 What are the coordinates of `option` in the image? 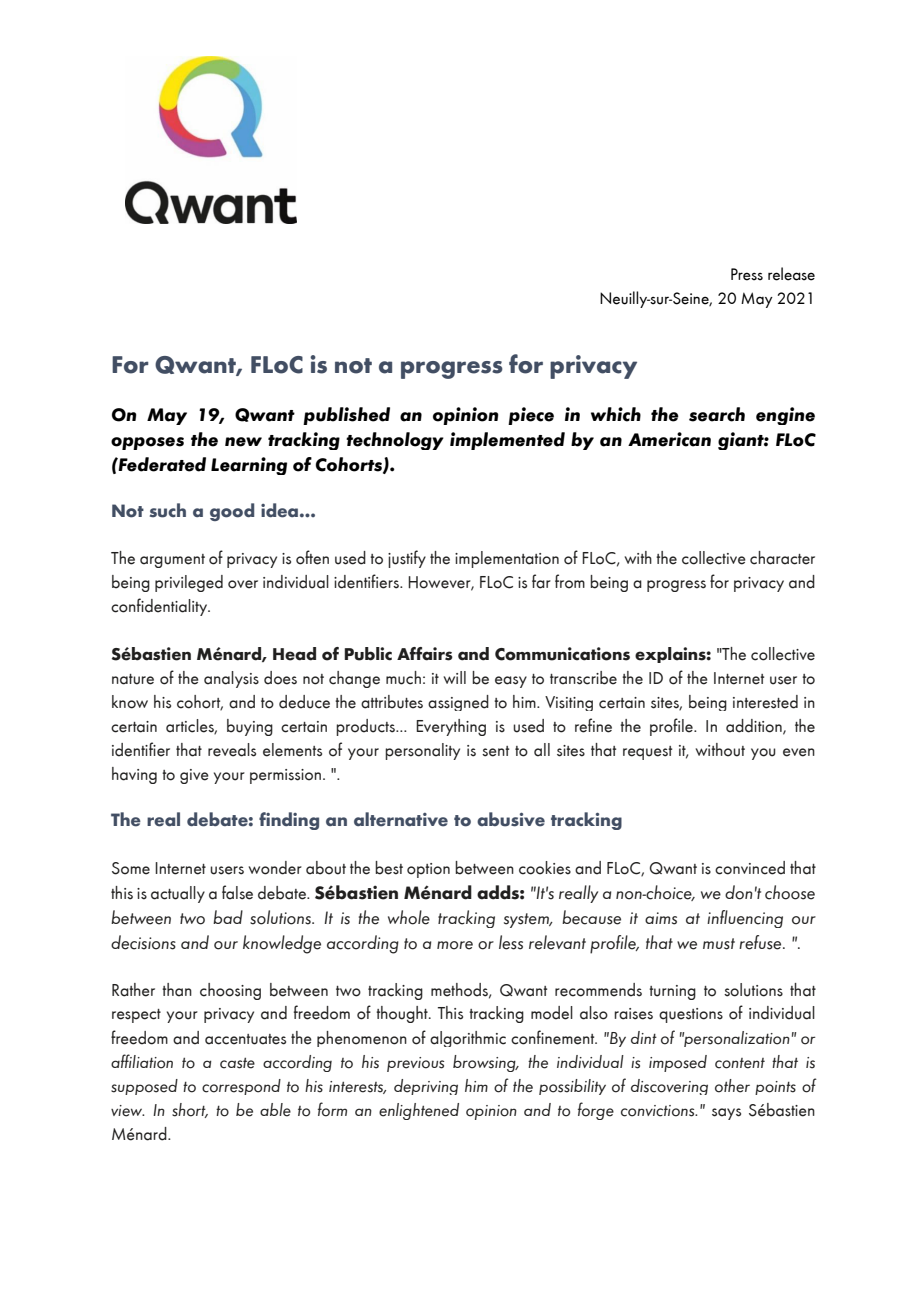 It's located at (428, 870).
